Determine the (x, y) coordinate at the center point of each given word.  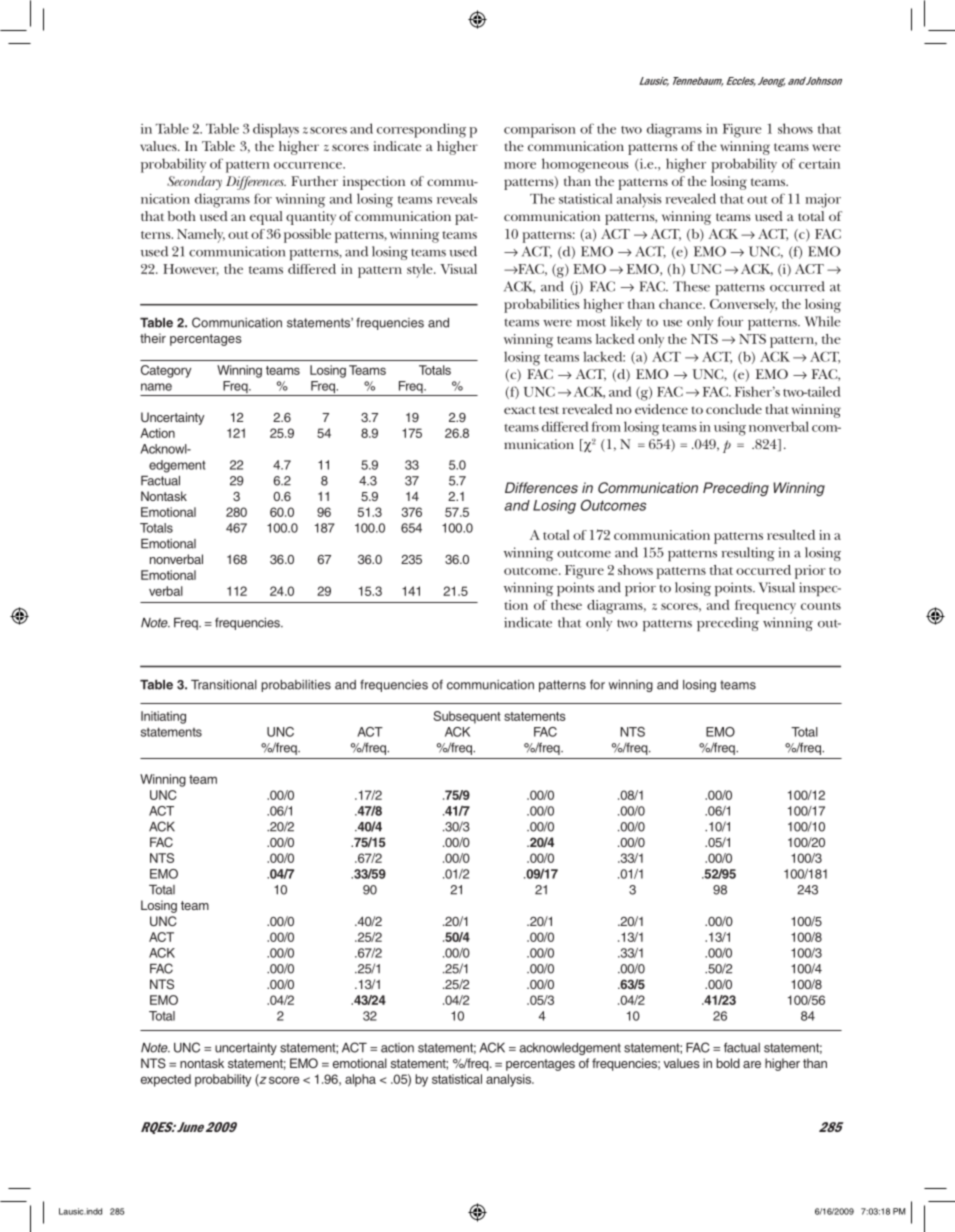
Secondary (194, 183)
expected (166, 1080)
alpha (360, 1080)
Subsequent (467, 717)
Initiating (163, 717)
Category (166, 371)
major (823, 201)
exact (520, 410)
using (730, 429)
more (520, 165)
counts (821, 606)
